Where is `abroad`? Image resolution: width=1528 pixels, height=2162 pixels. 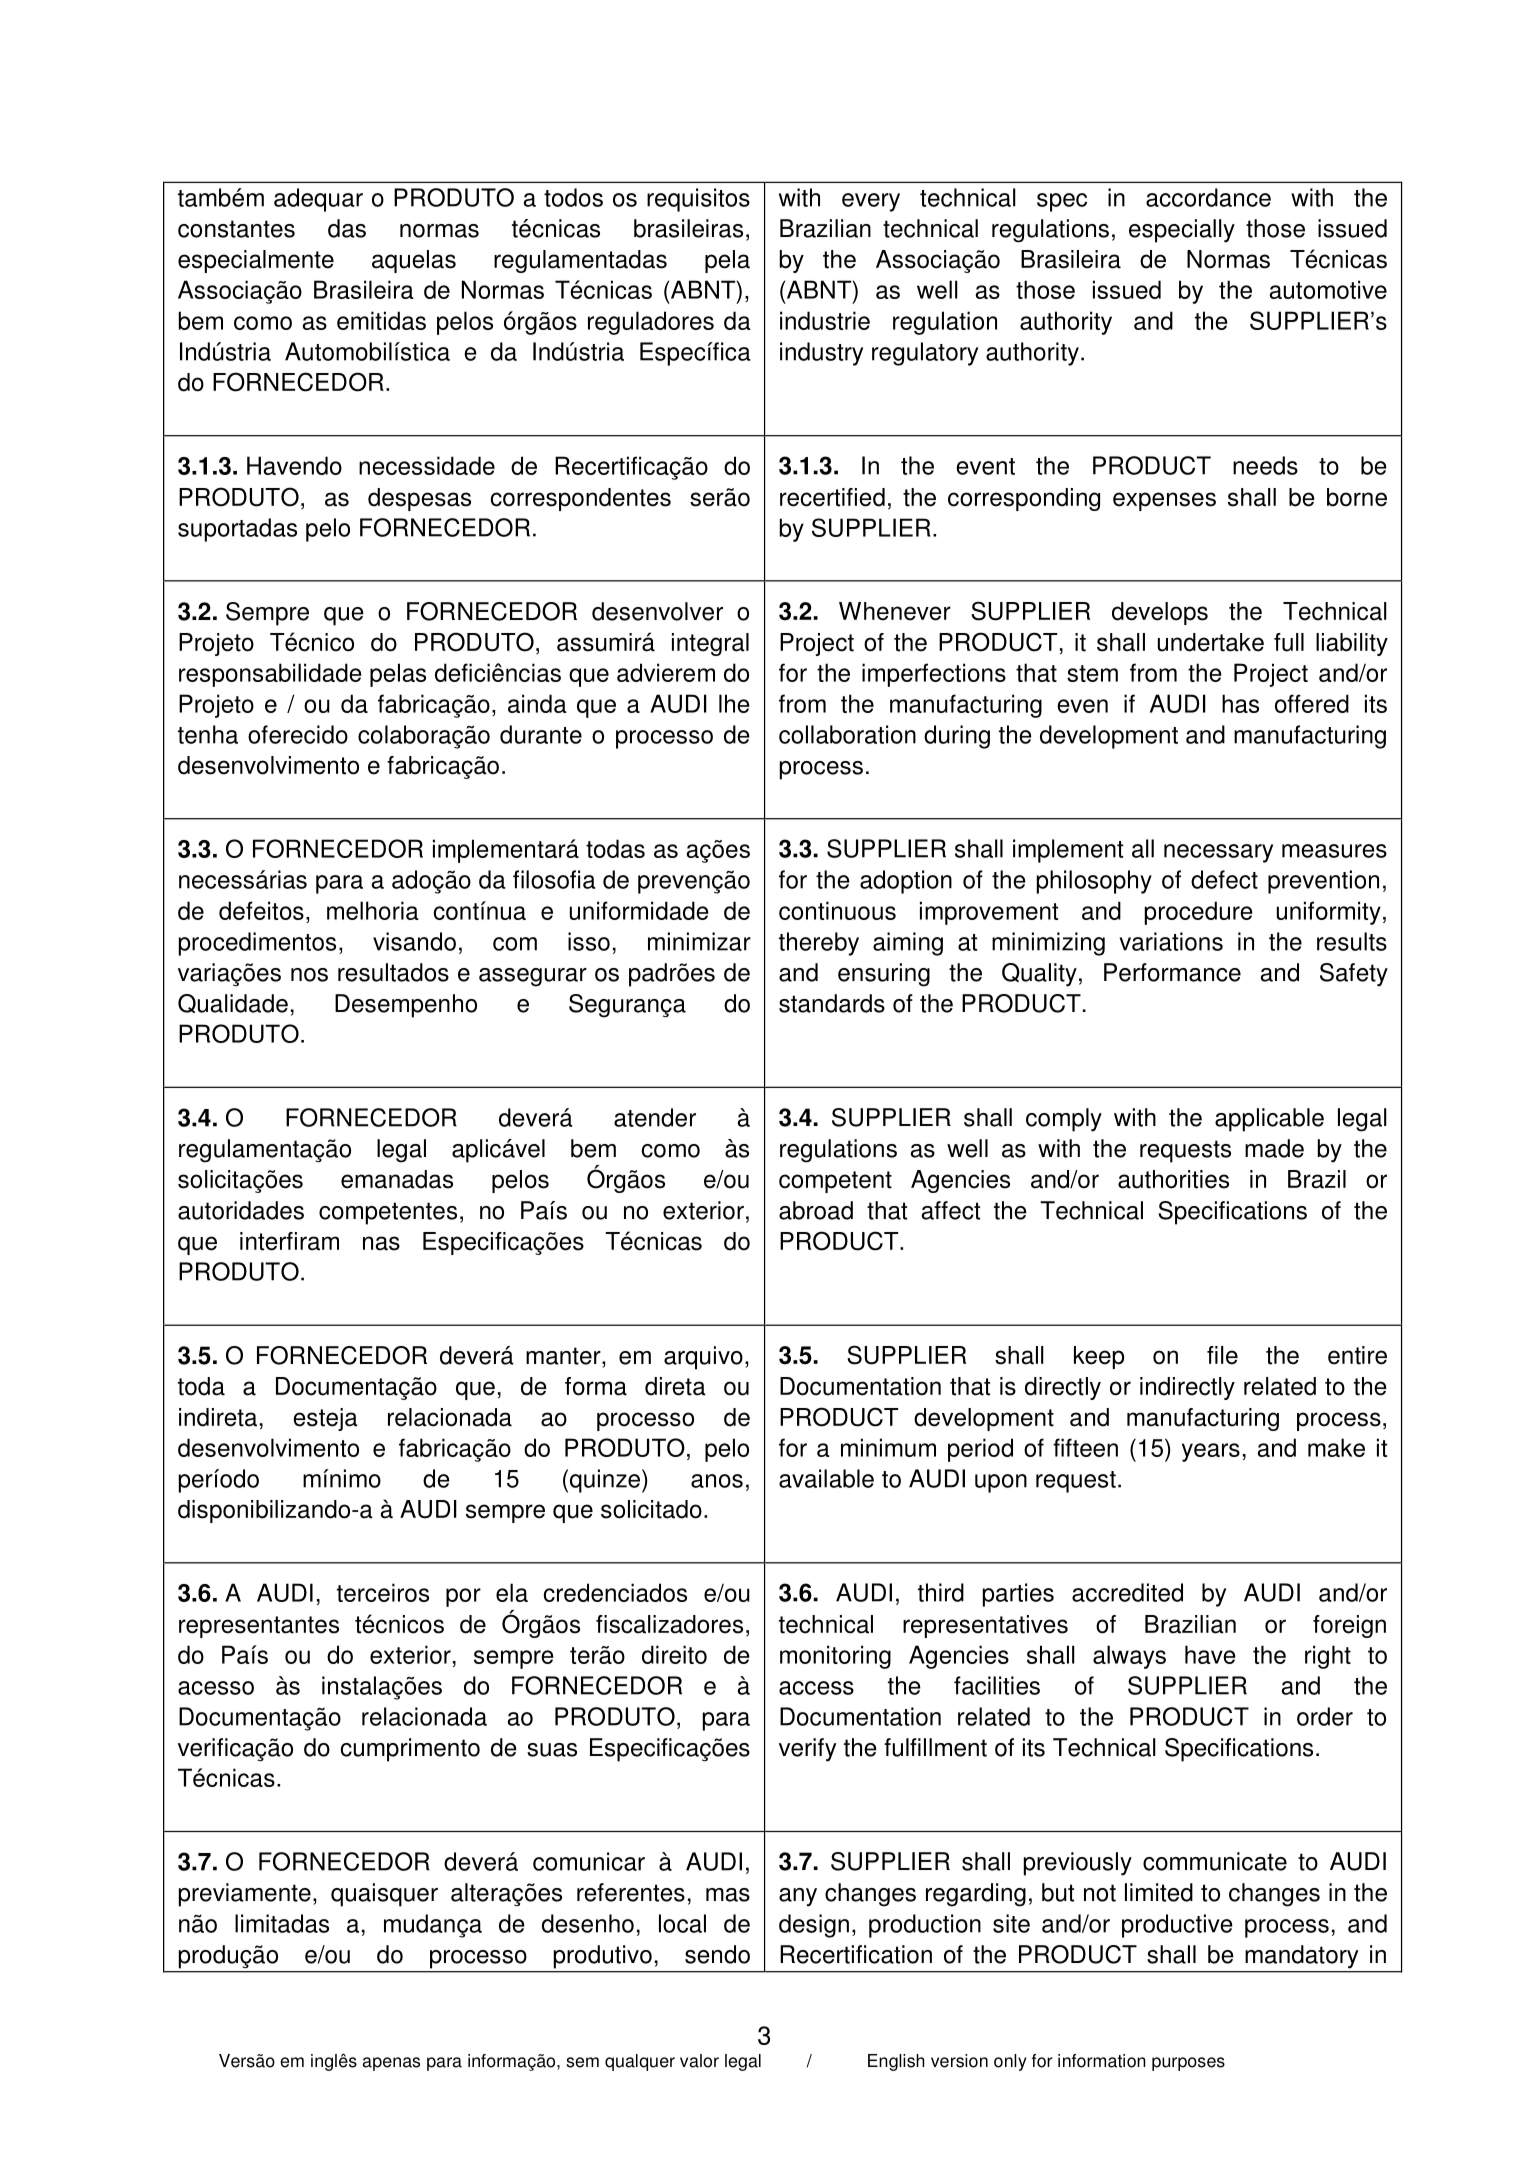
abroad is located at coordinates (816, 1210).
